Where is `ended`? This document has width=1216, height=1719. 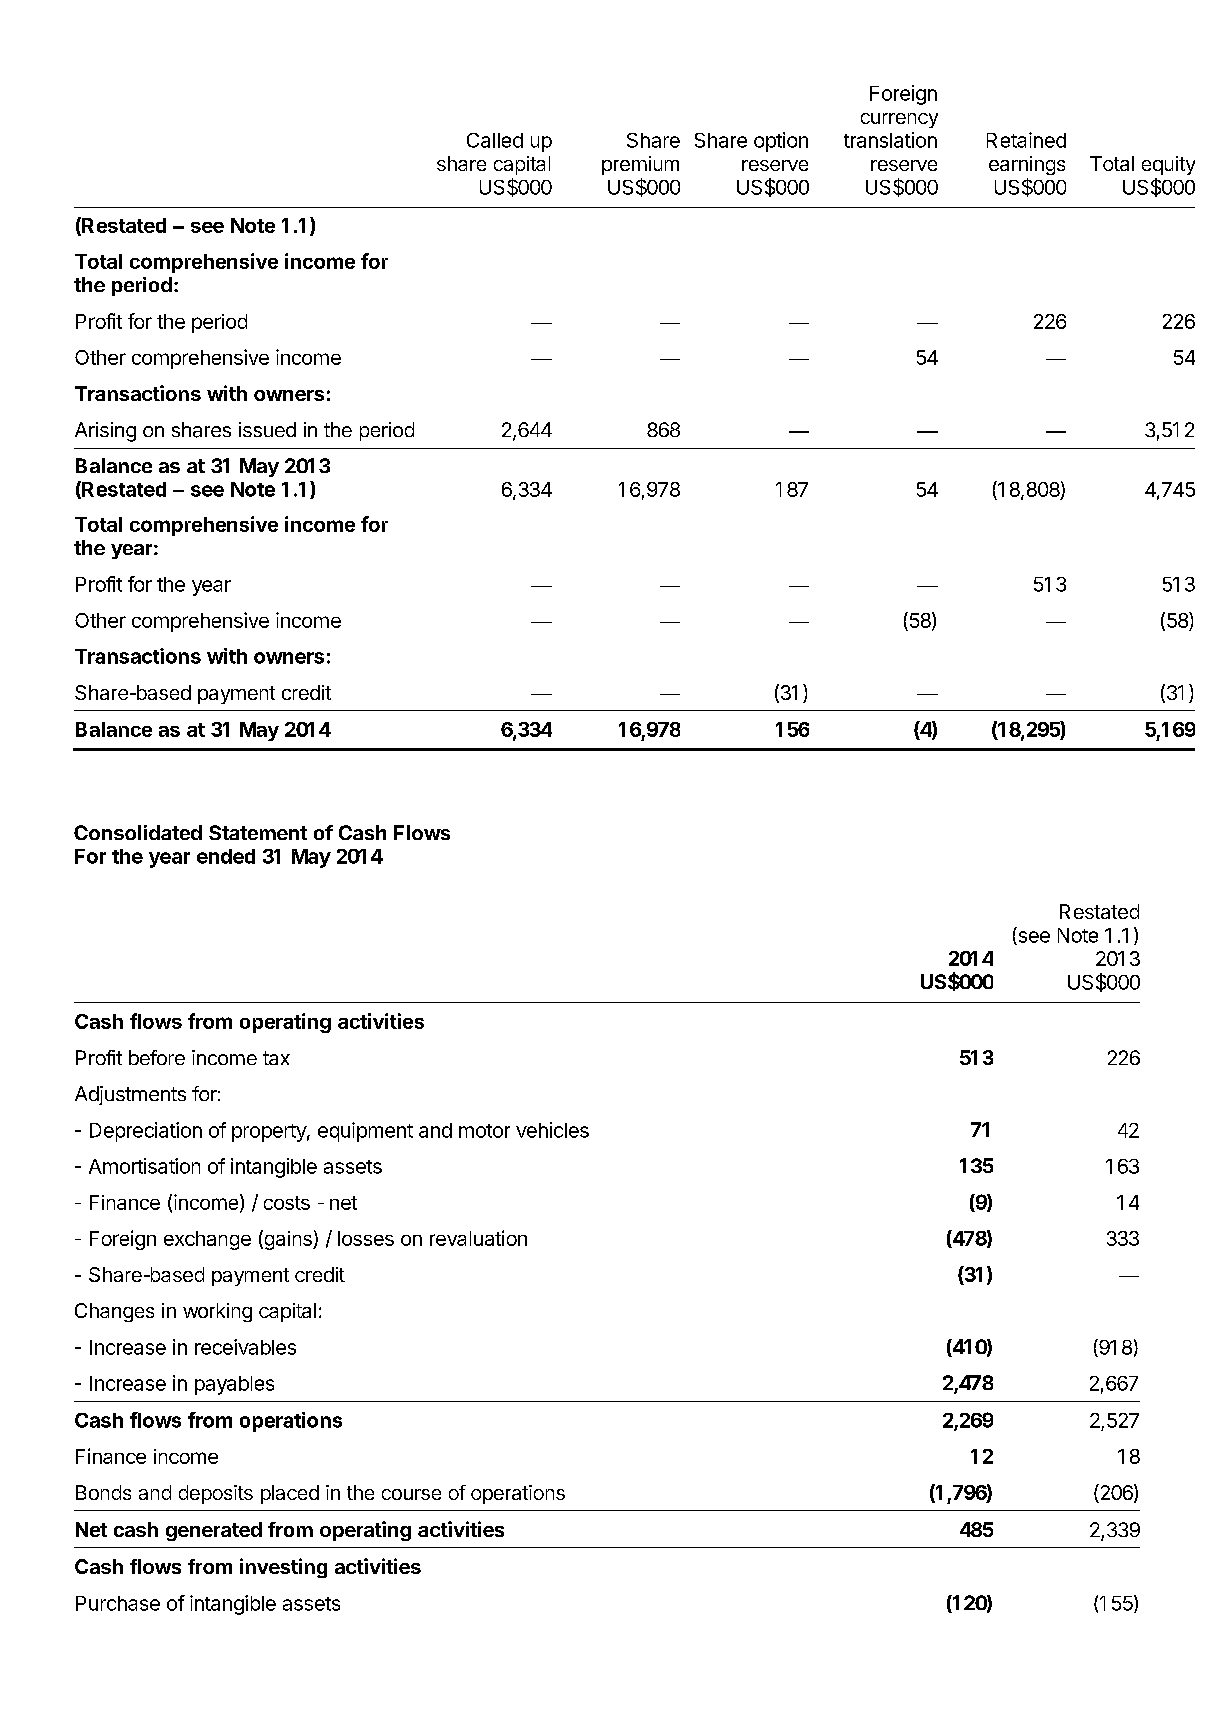 ended is located at coordinates (226, 856).
